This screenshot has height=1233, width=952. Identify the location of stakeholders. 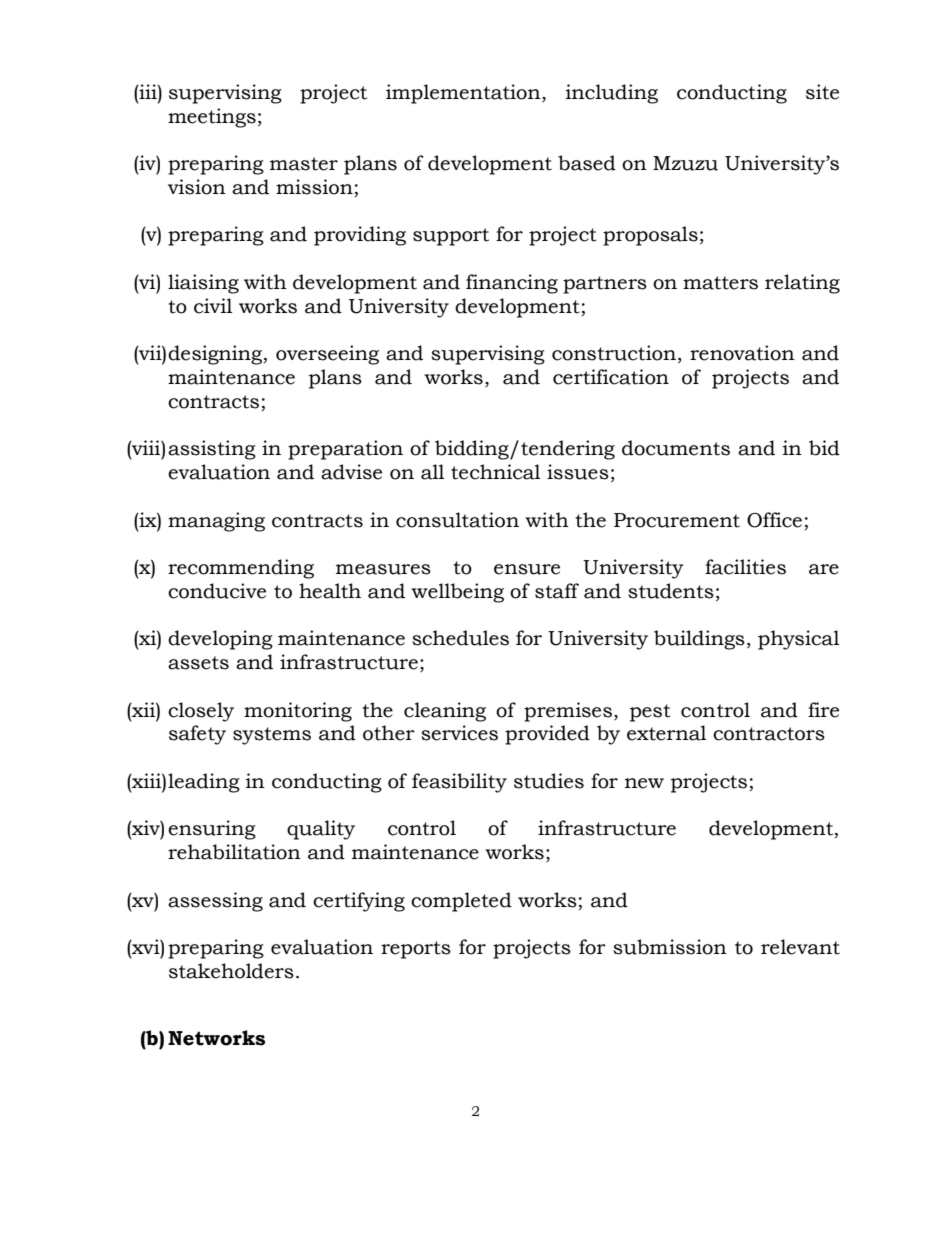
(231, 971).
